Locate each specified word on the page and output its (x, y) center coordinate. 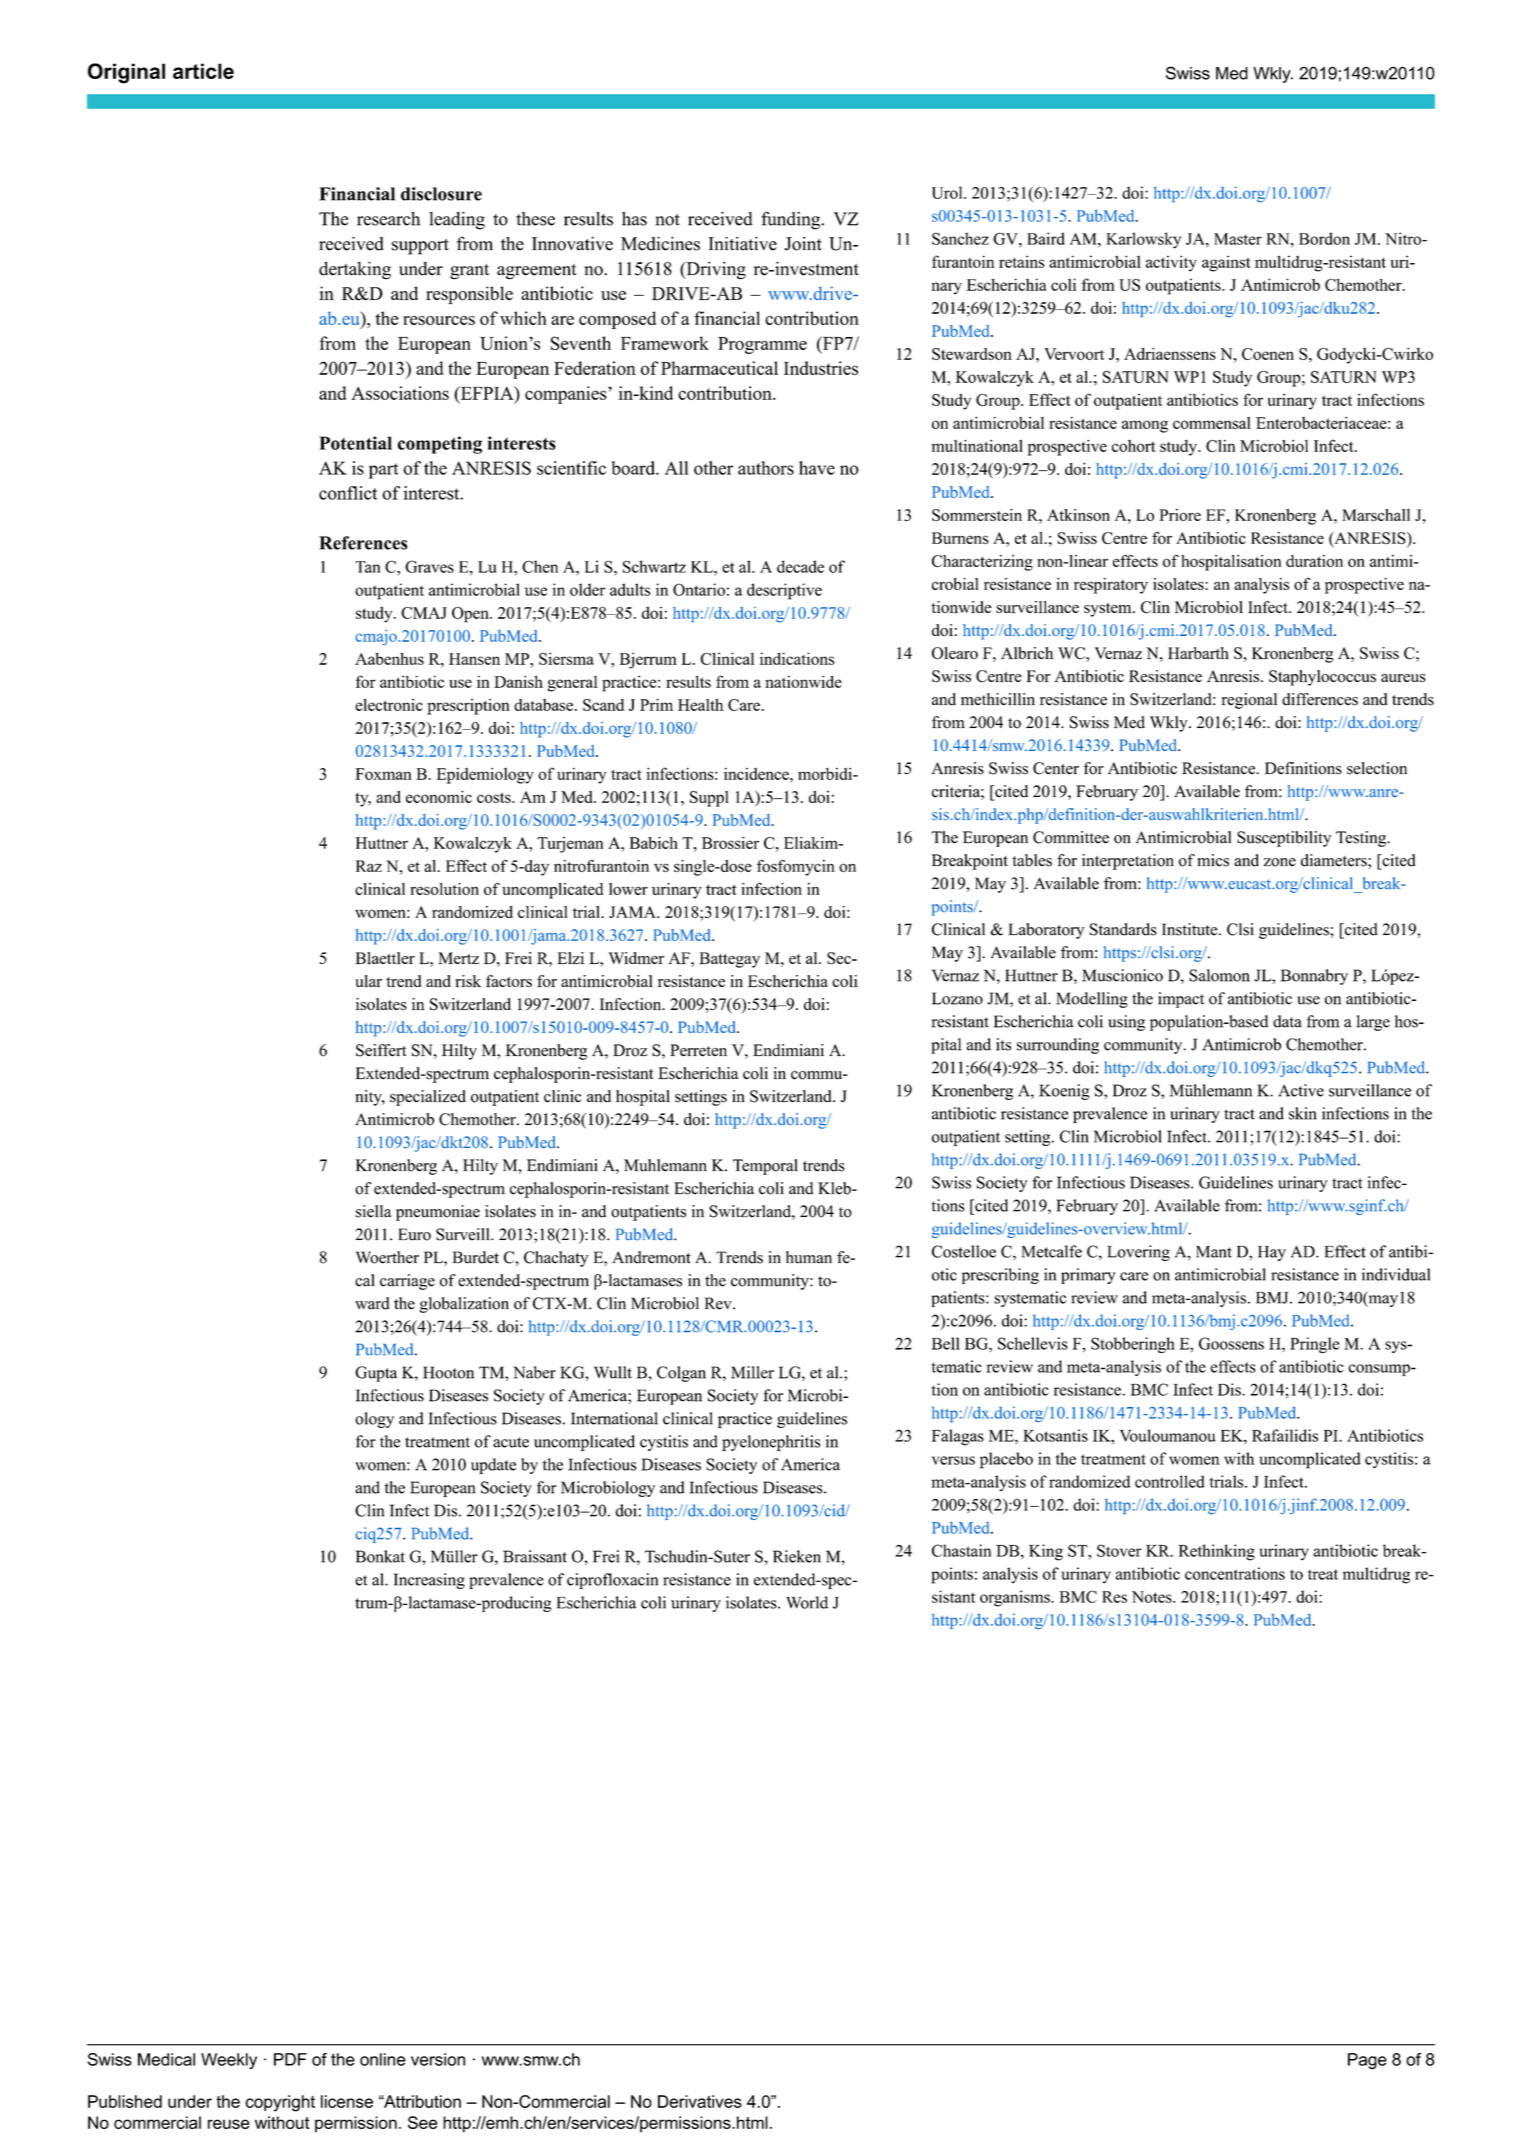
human (809, 1257)
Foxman (383, 774)
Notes (1153, 1597)
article (203, 71)
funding (792, 220)
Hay (1272, 1253)
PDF (290, 2059)
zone (1280, 862)
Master (1238, 239)
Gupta (376, 1374)
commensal (1212, 423)
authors (766, 468)
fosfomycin (796, 867)
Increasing (429, 1581)
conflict (348, 493)
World (807, 1602)
